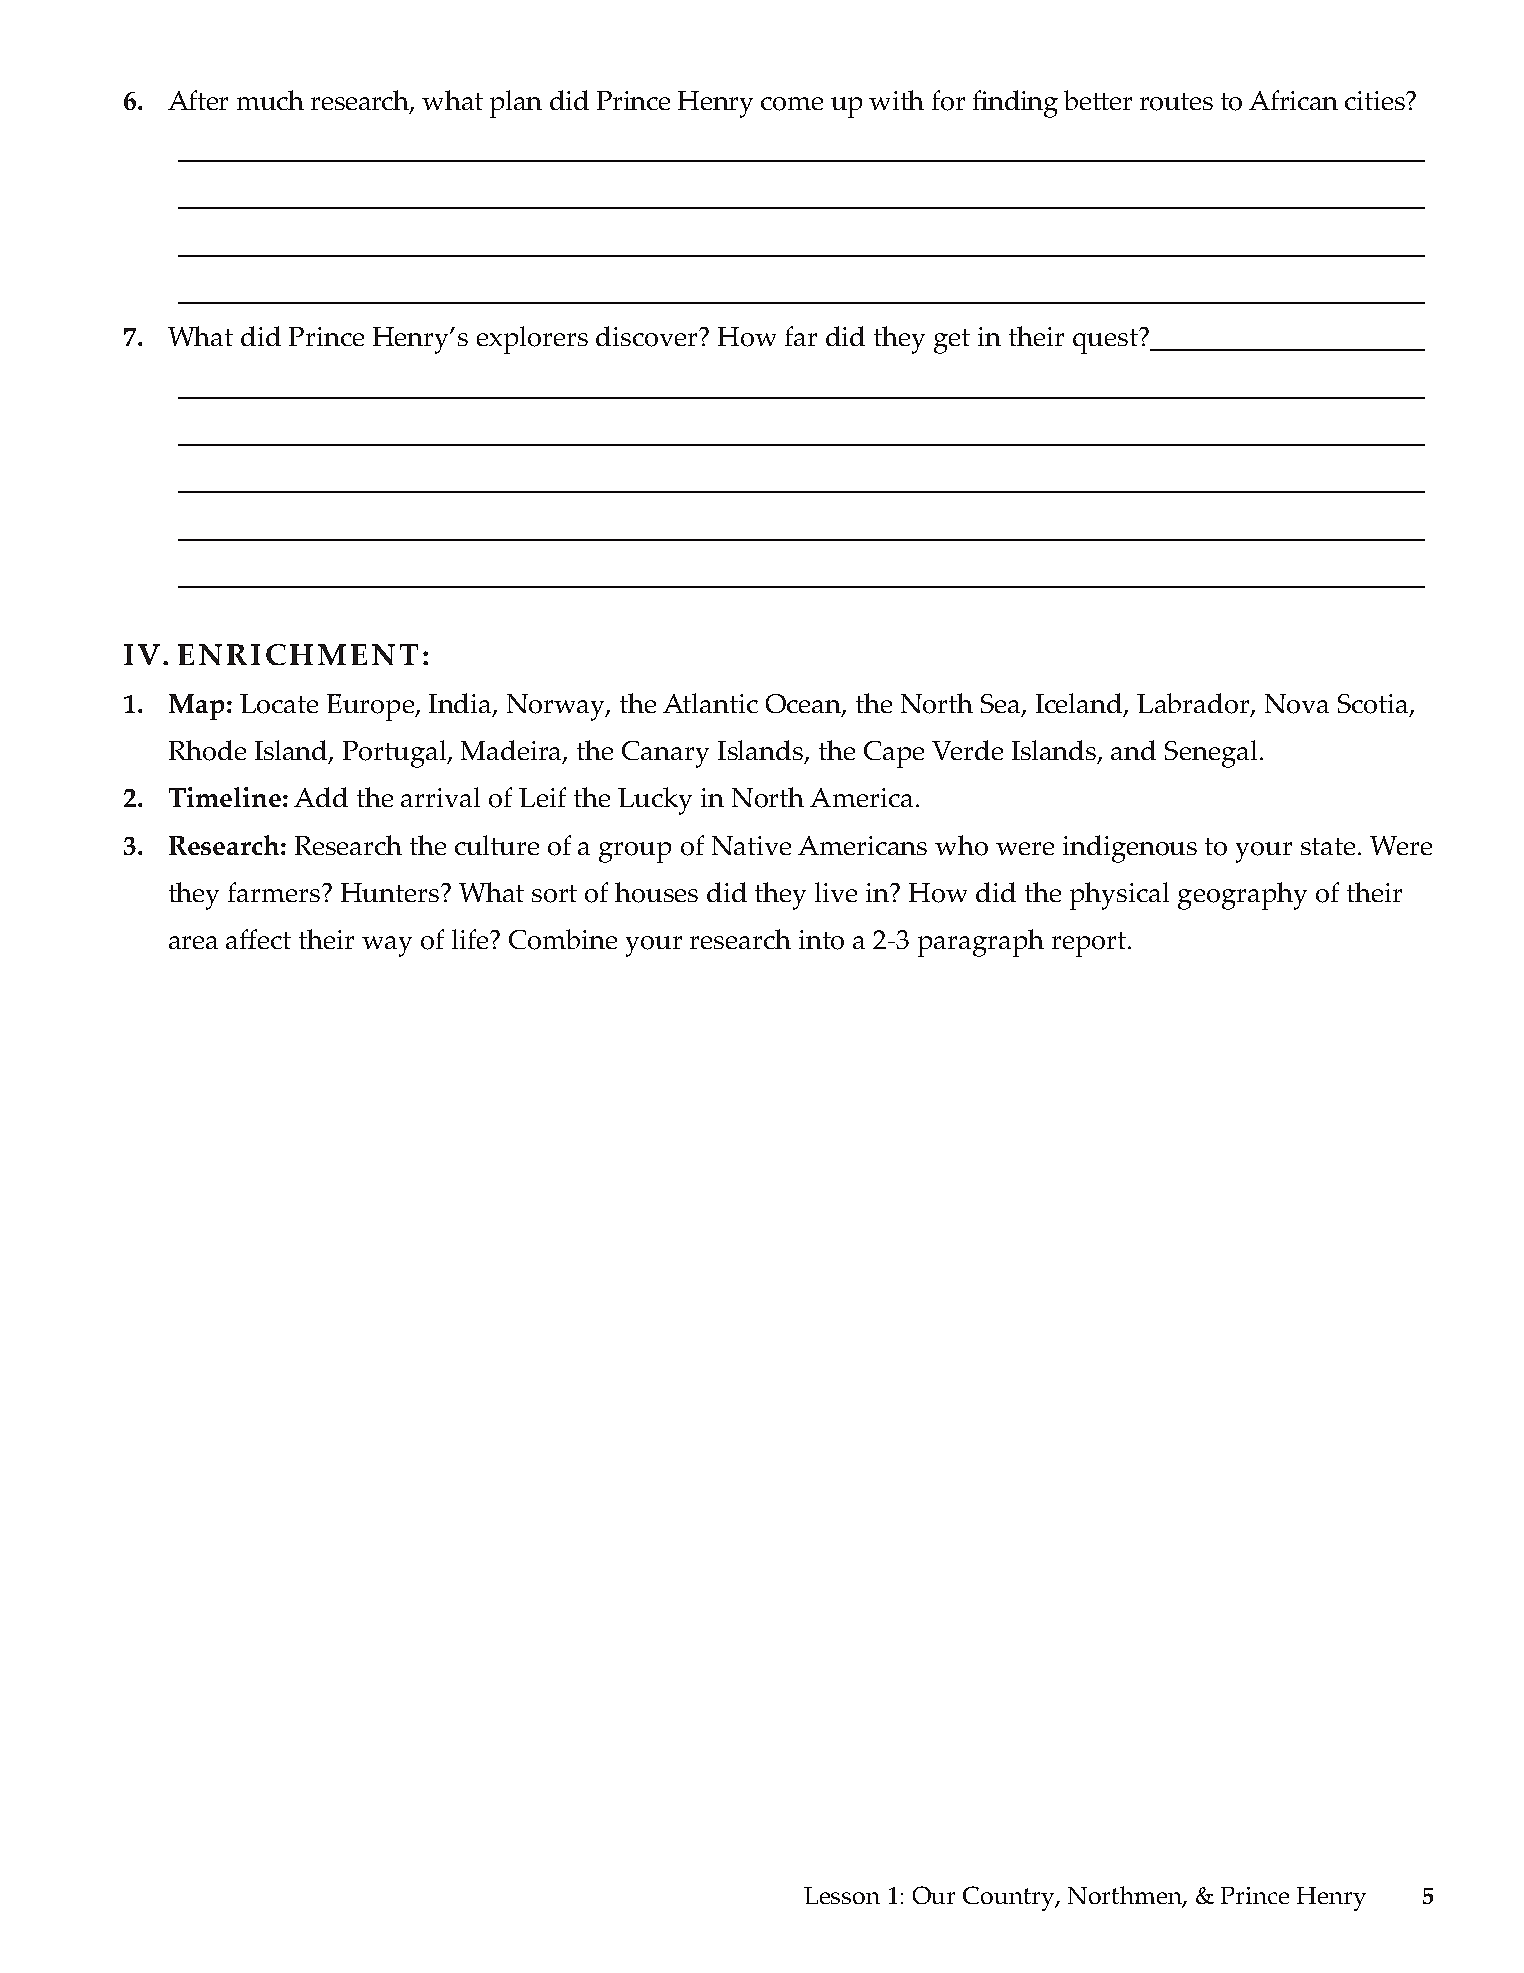  What do you see at coordinates (1089, 944) in the screenshot?
I see `report` at bounding box center [1089, 944].
